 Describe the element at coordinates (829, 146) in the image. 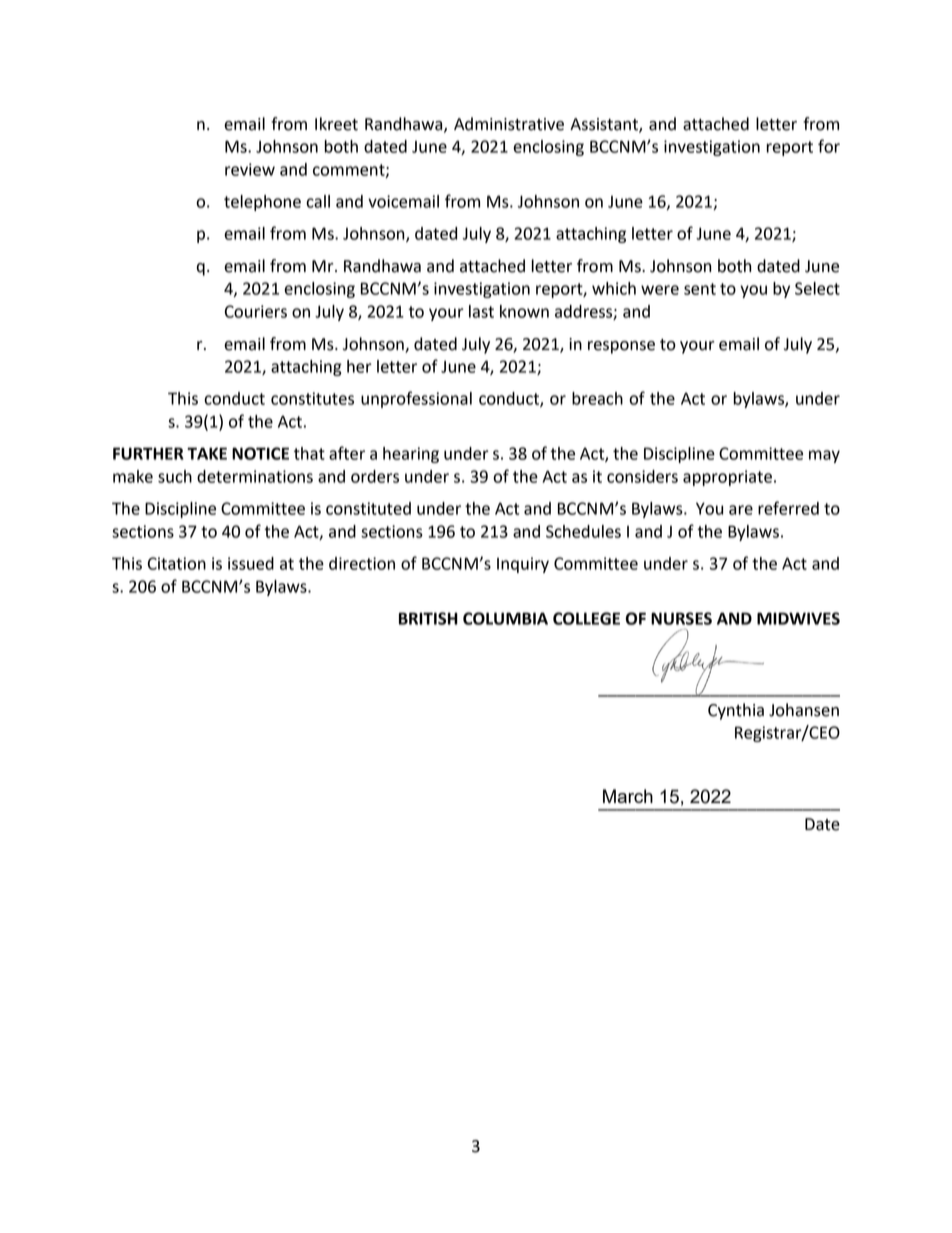

I see `for` at that location.
